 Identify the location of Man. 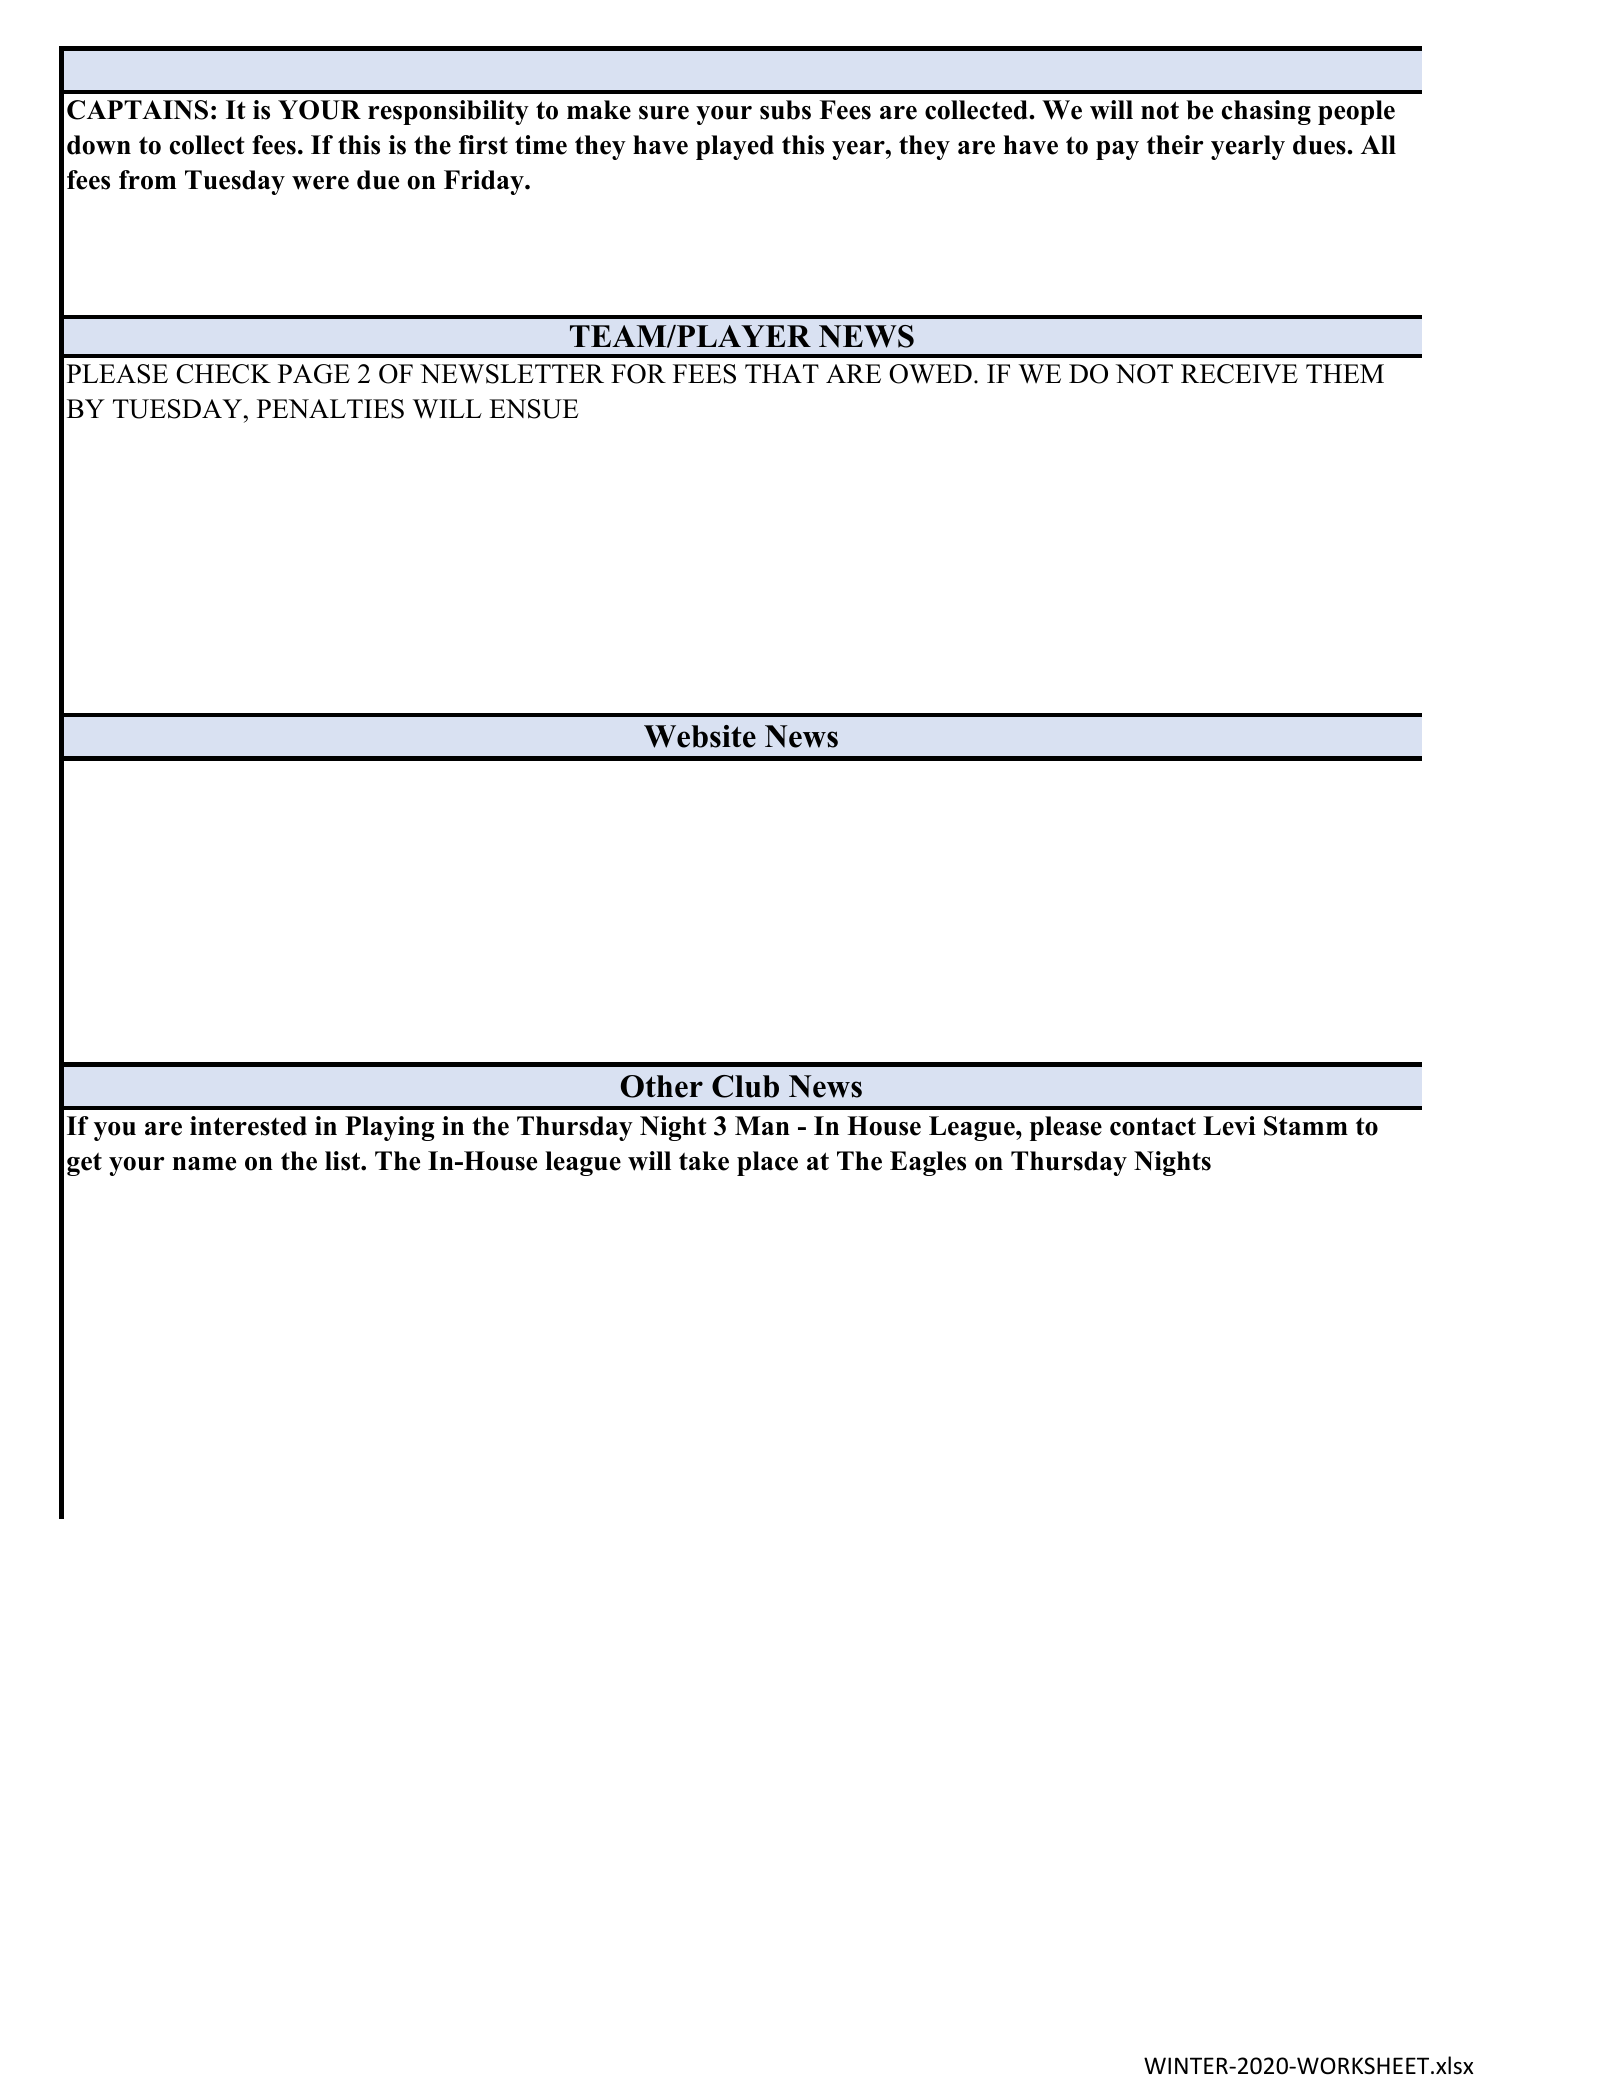
(762, 1125).
